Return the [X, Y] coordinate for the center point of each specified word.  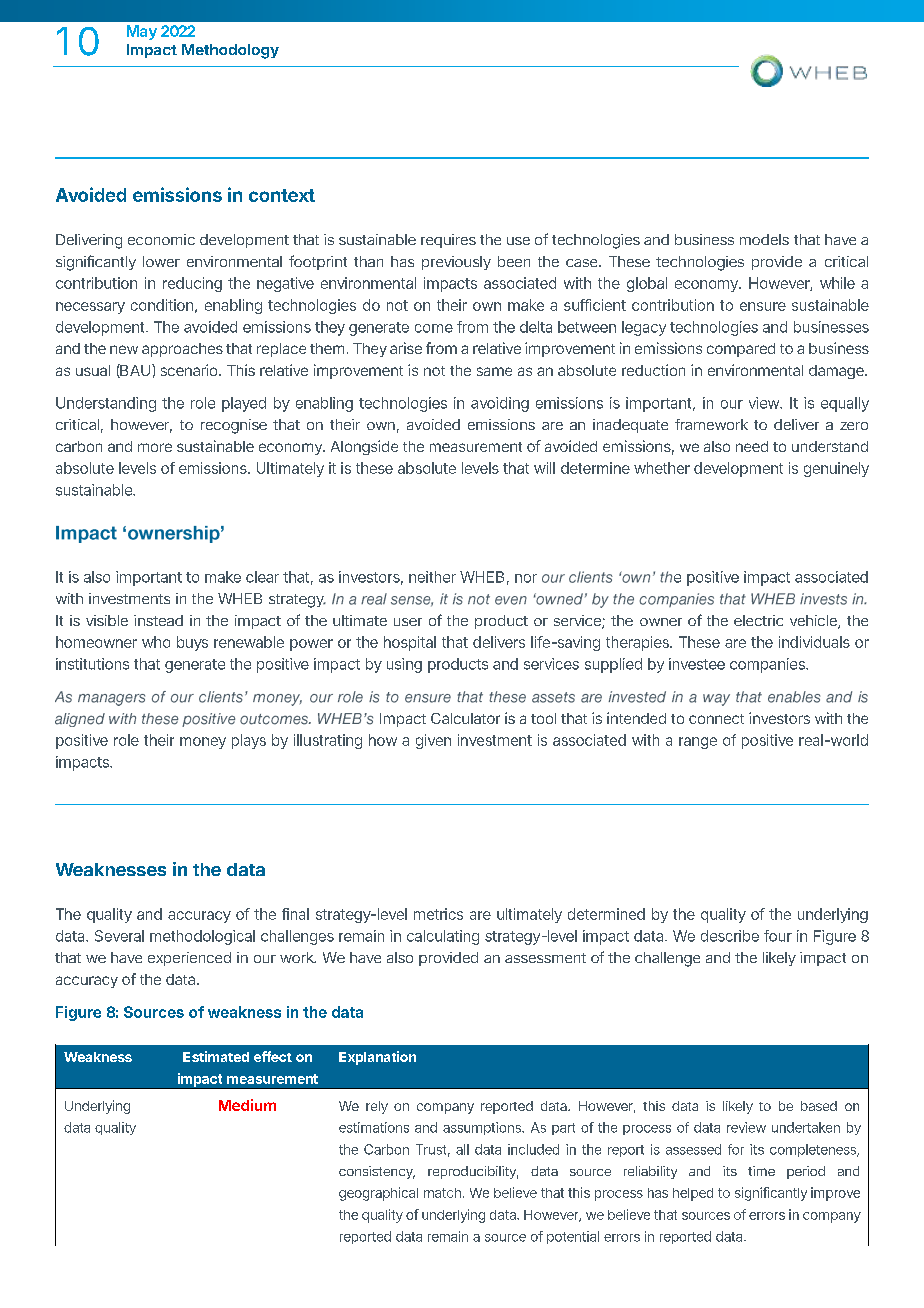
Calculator [465, 718]
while [837, 283]
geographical [378, 1194]
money [203, 743]
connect [716, 719]
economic [161, 239]
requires [448, 241]
